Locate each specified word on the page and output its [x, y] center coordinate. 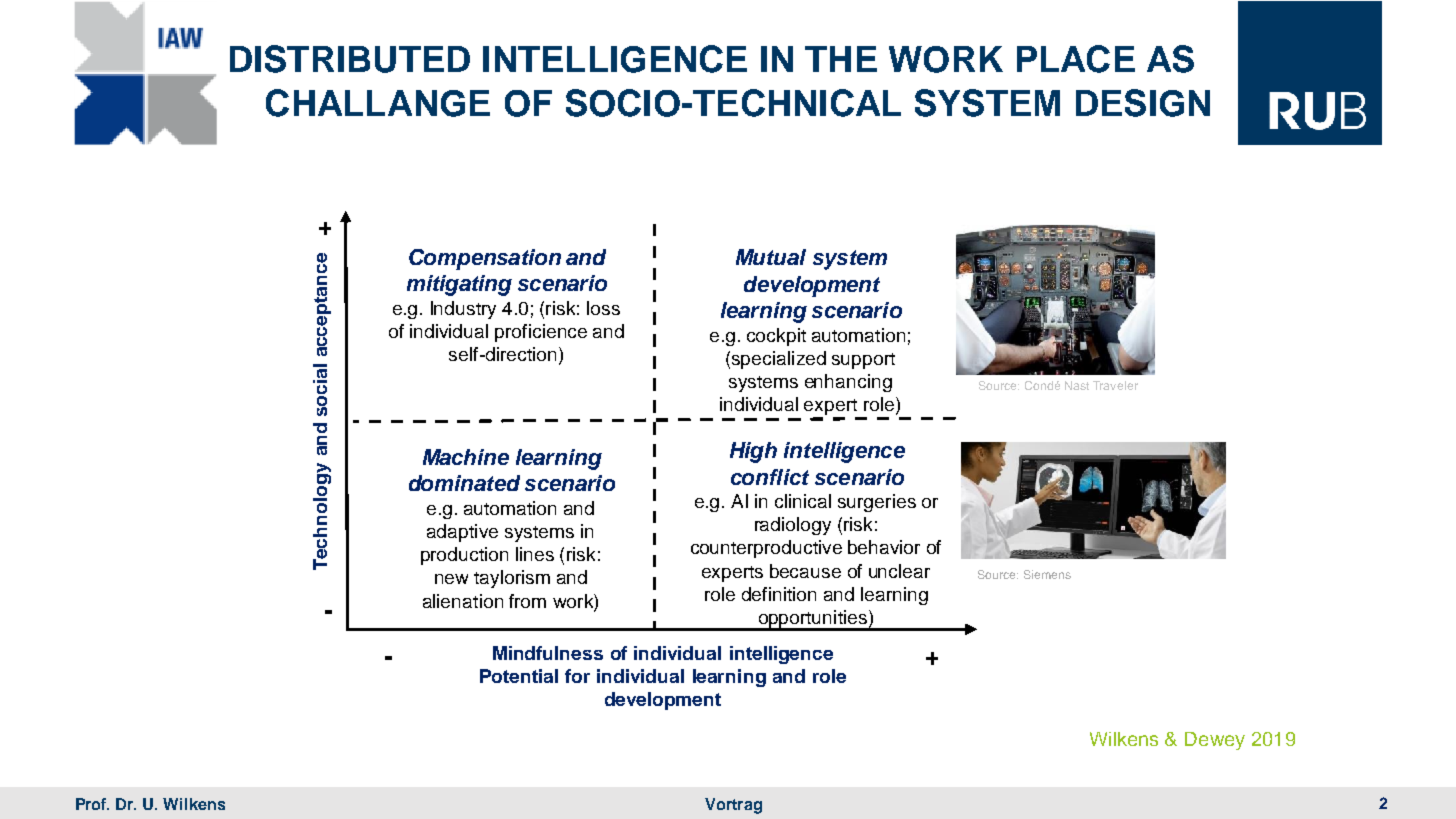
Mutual [771, 257]
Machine [466, 457]
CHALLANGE [378, 103]
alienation [463, 601]
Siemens [1047, 574]
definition [779, 594]
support [863, 361]
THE [841, 59]
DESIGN [1143, 103]
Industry [463, 310]
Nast [1077, 385]
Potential [519, 676]
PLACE [1076, 59]
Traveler [1115, 385]
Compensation [485, 259]
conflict [770, 477]
